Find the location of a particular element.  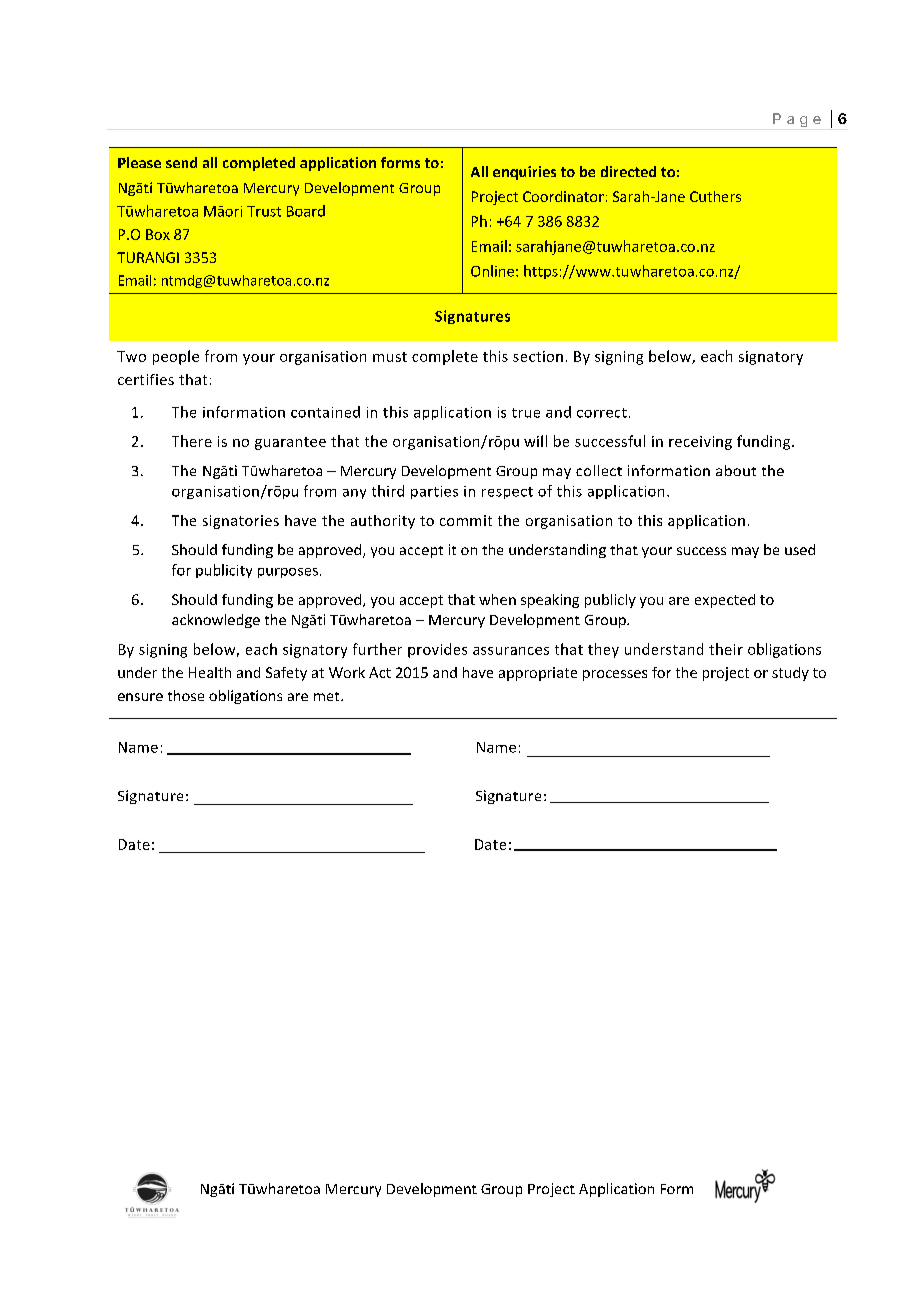

Health is located at coordinates (210, 672).
